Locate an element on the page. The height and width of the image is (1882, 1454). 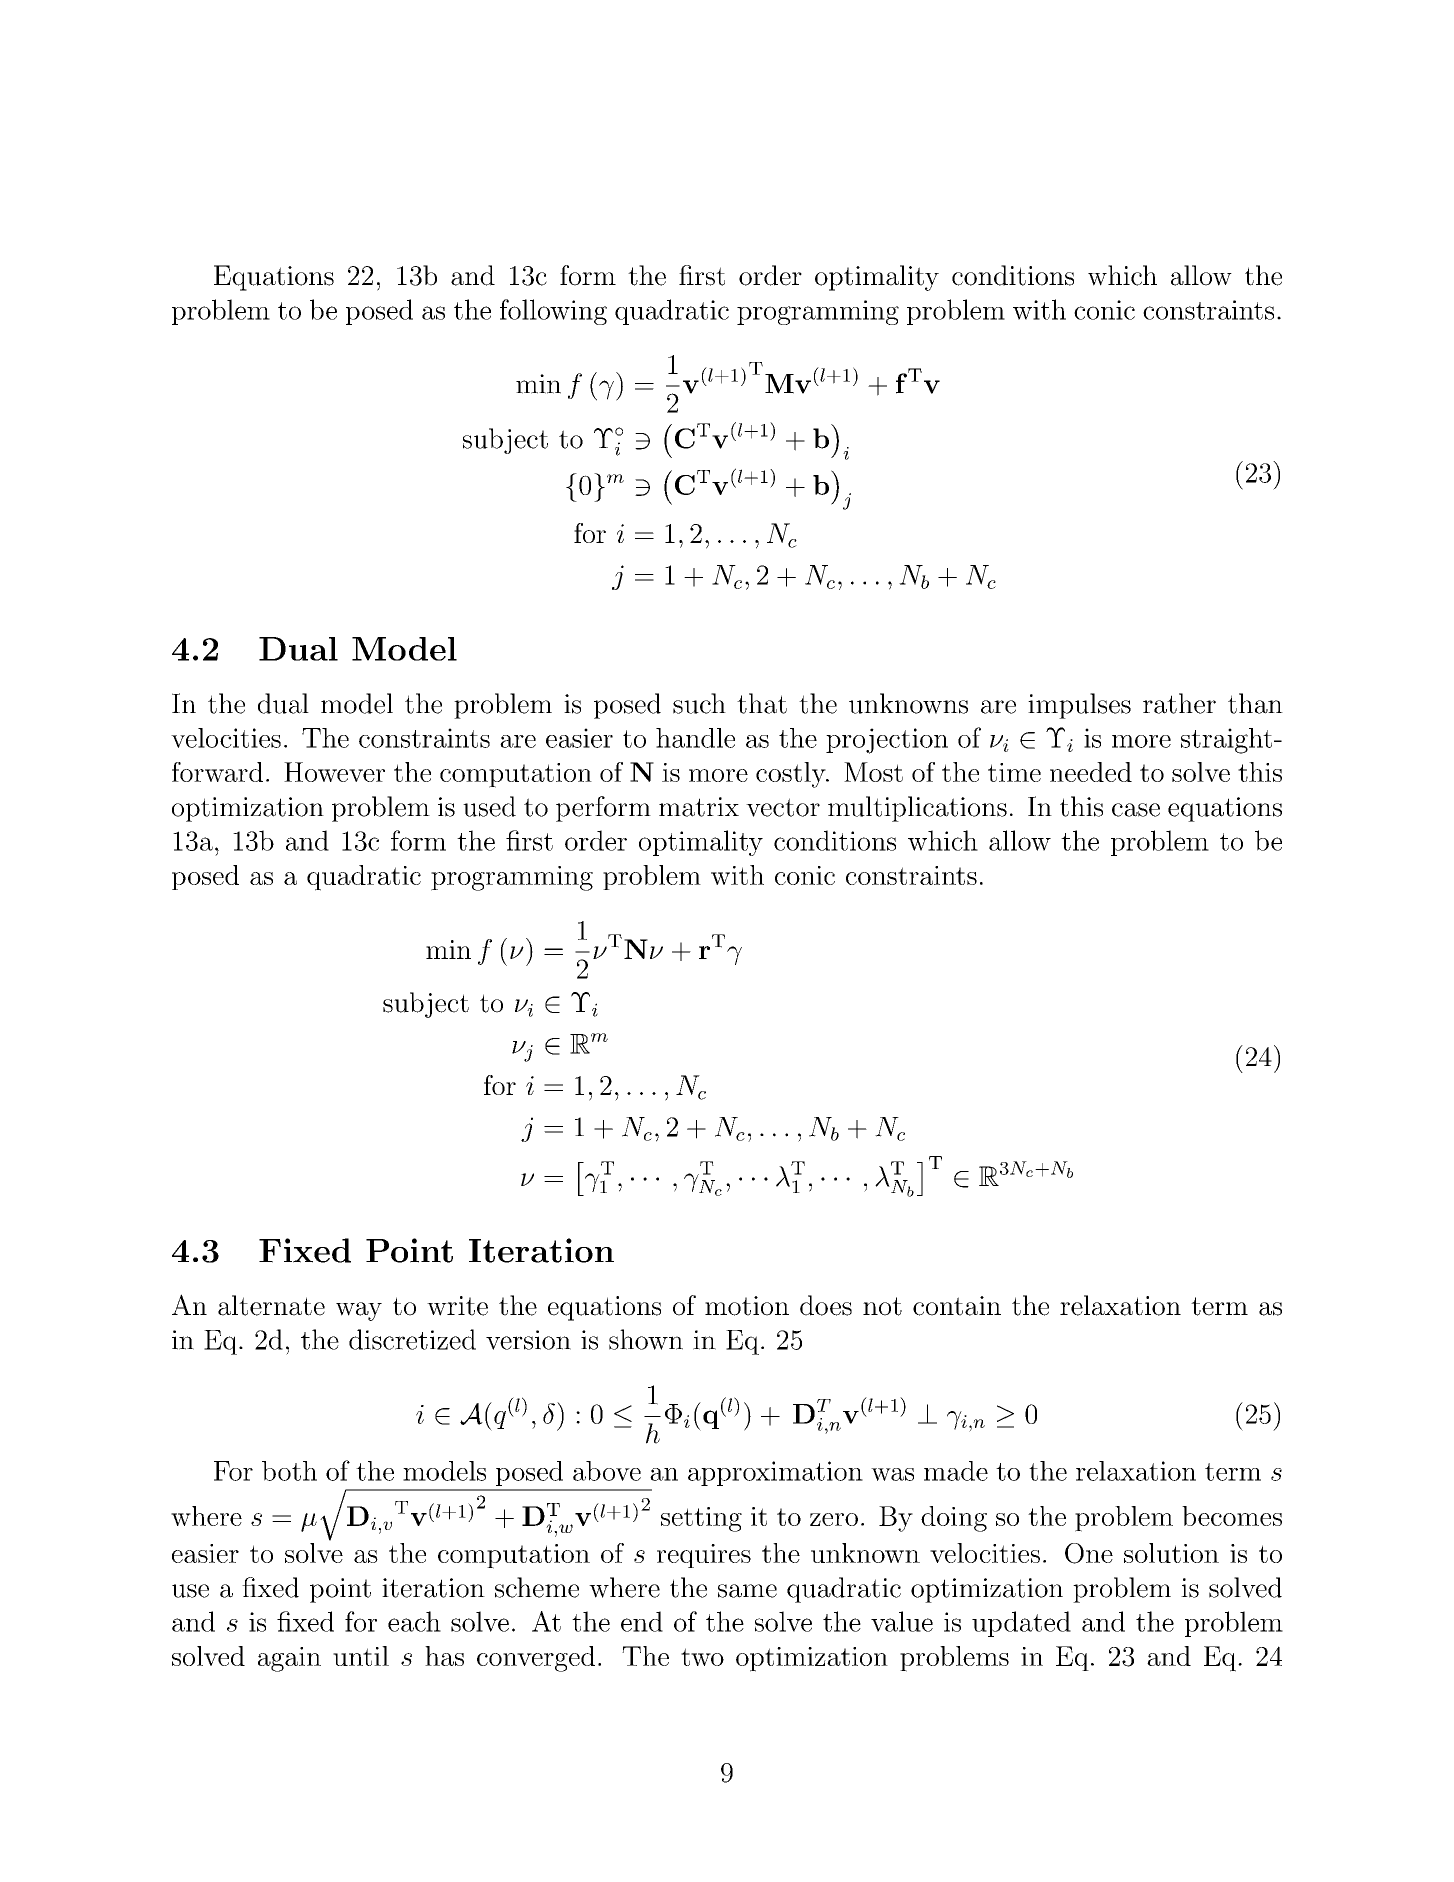
vector is located at coordinates (783, 807).
